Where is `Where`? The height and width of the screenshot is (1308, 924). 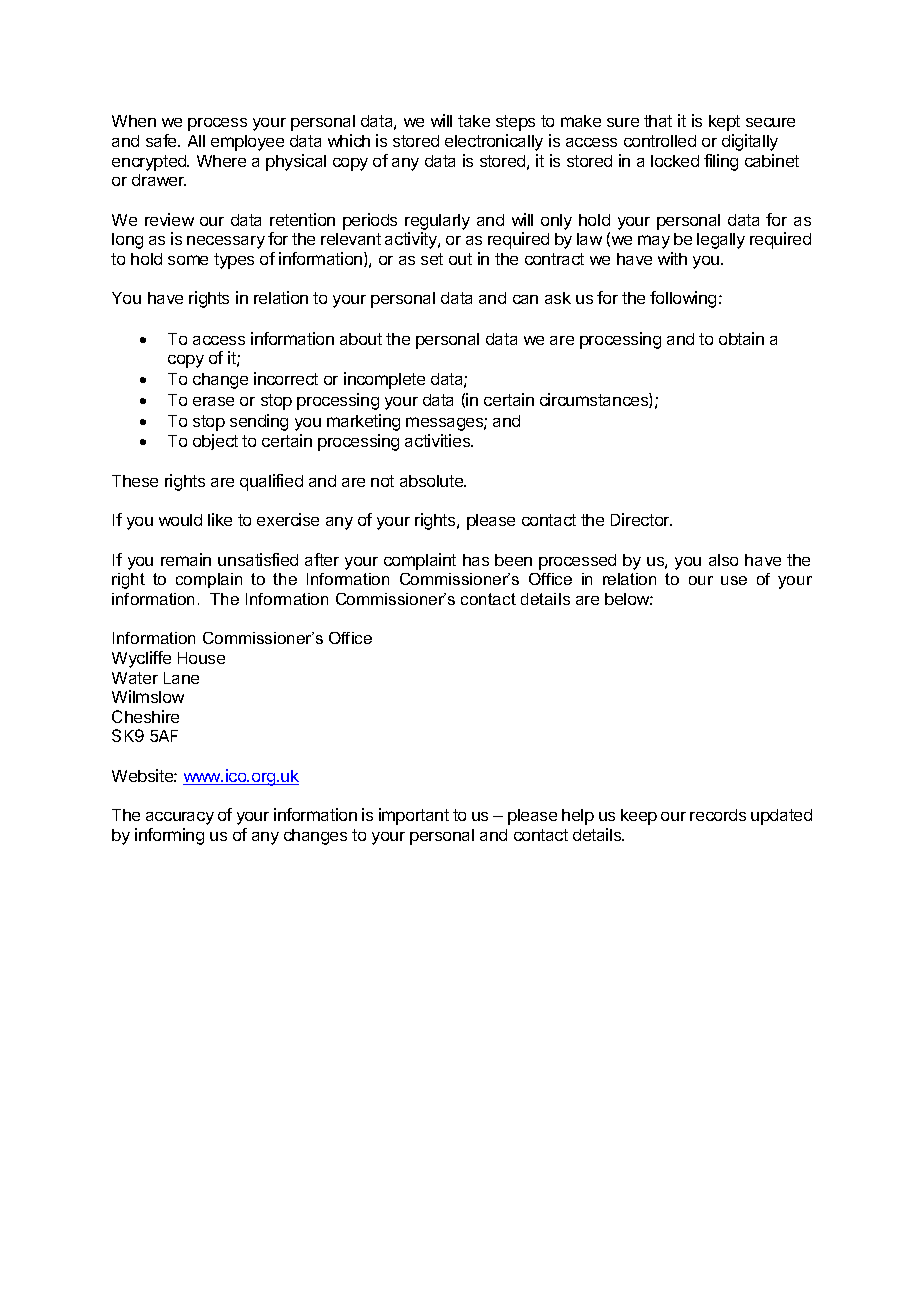
Where is located at coordinates (221, 161).
